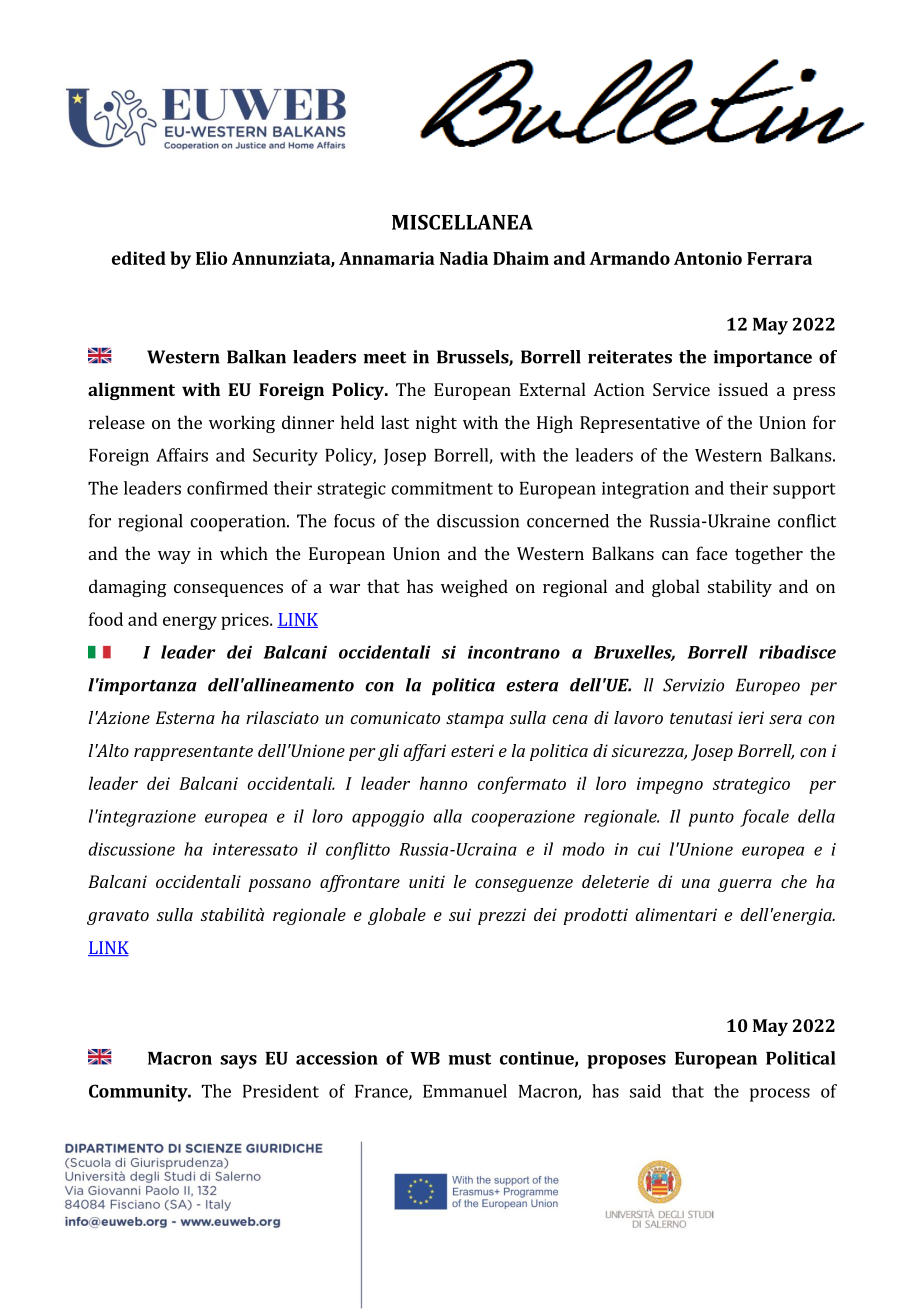 The width and height of the image is (924, 1309). What do you see at coordinates (711, 819) in the image?
I see `punto` at bounding box center [711, 819].
